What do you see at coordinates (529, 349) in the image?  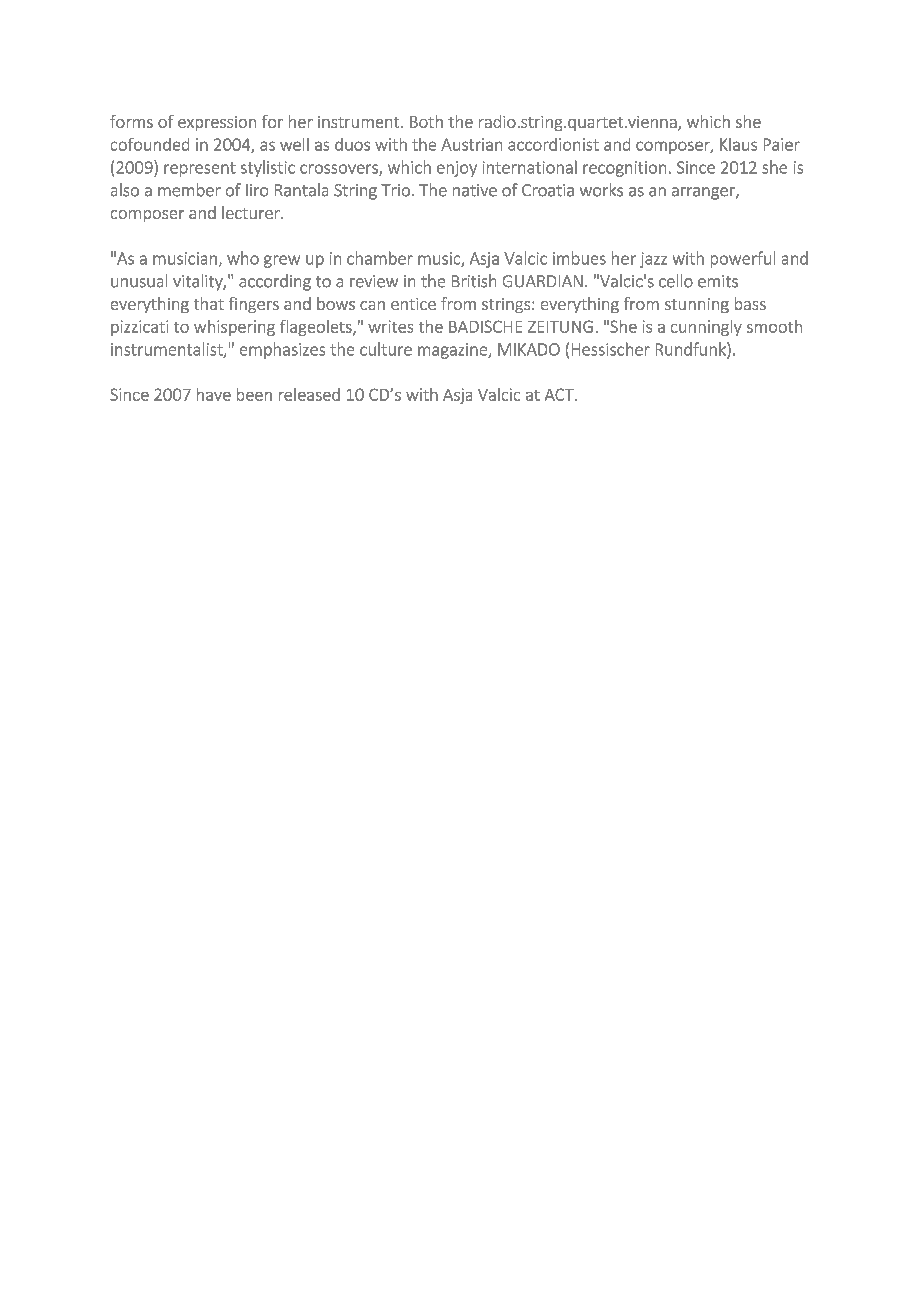 I see `MIKADO` at bounding box center [529, 349].
